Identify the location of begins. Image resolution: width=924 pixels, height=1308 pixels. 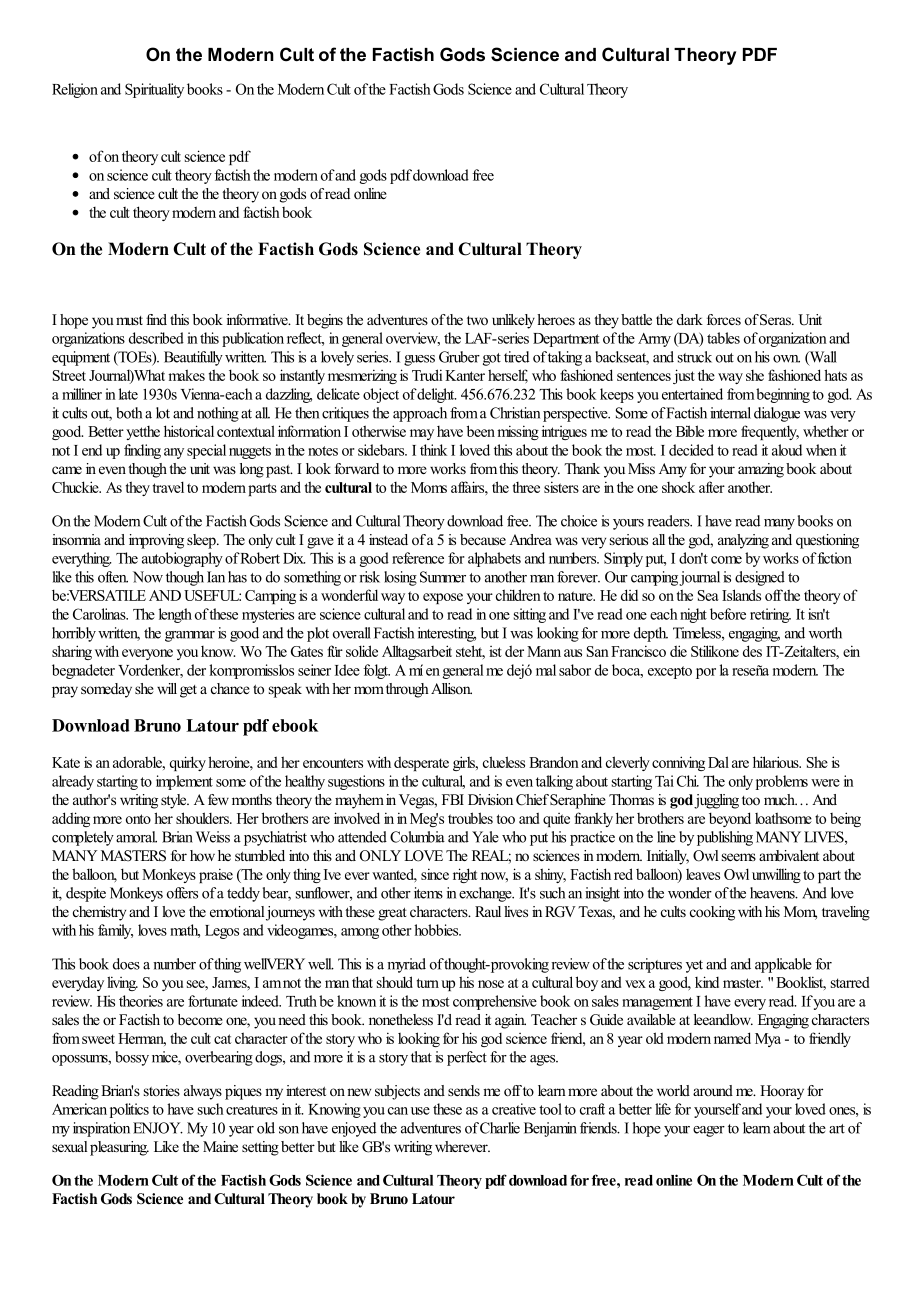
(325, 321).
